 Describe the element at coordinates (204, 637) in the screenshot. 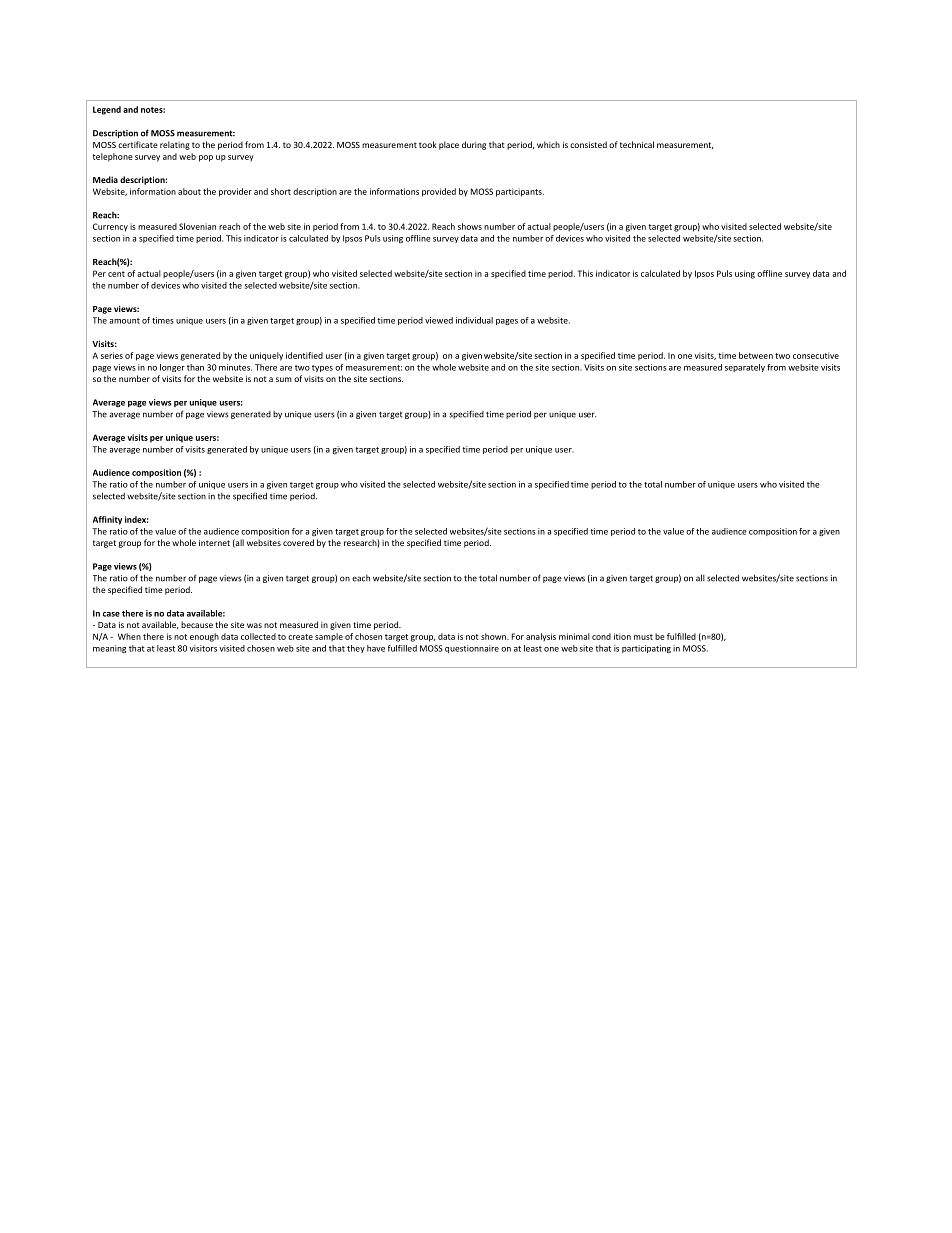

I see `enough` at that location.
